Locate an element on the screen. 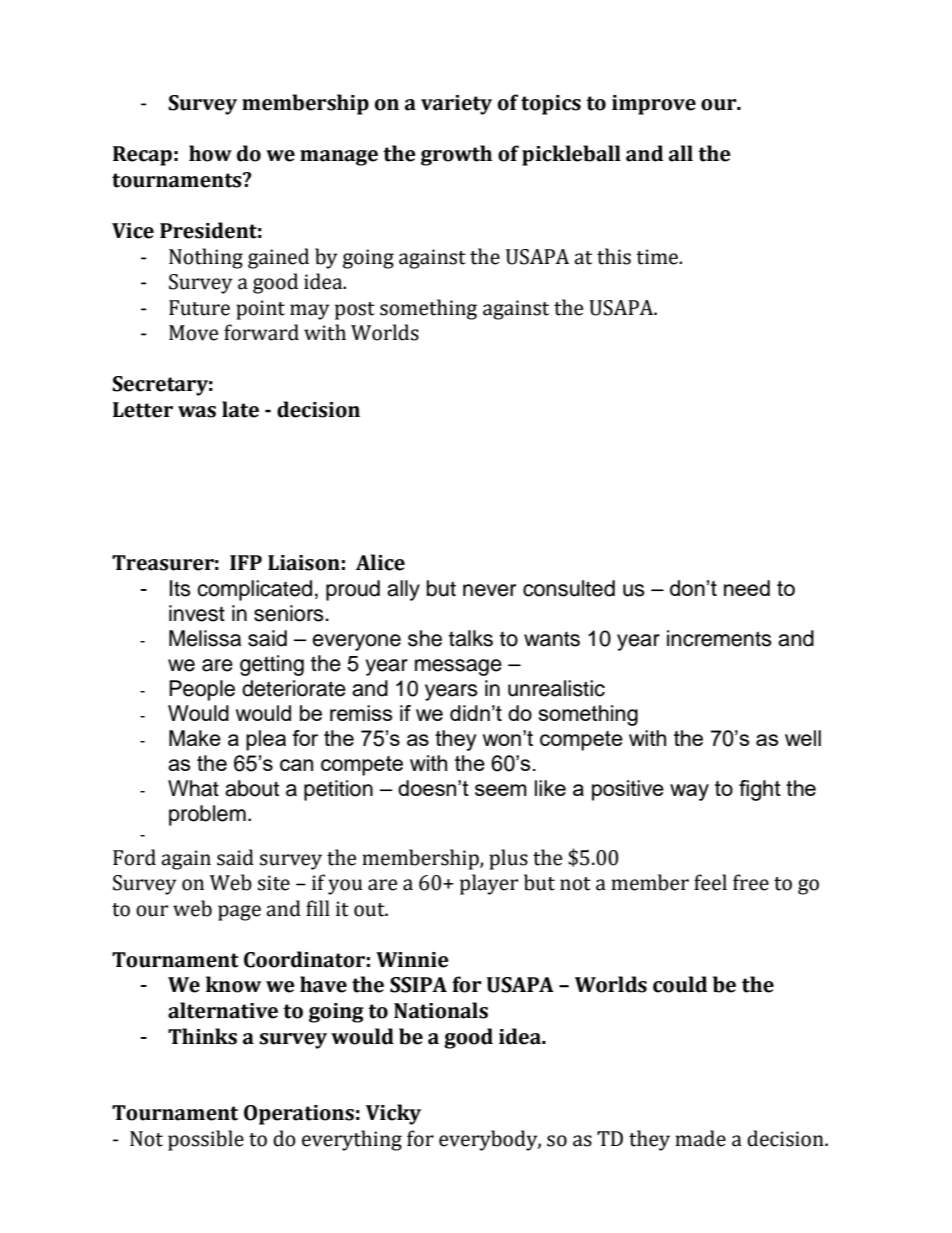 The width and height of the screenshot is (952, 1233). talks is located at coordinates (471, 638).
